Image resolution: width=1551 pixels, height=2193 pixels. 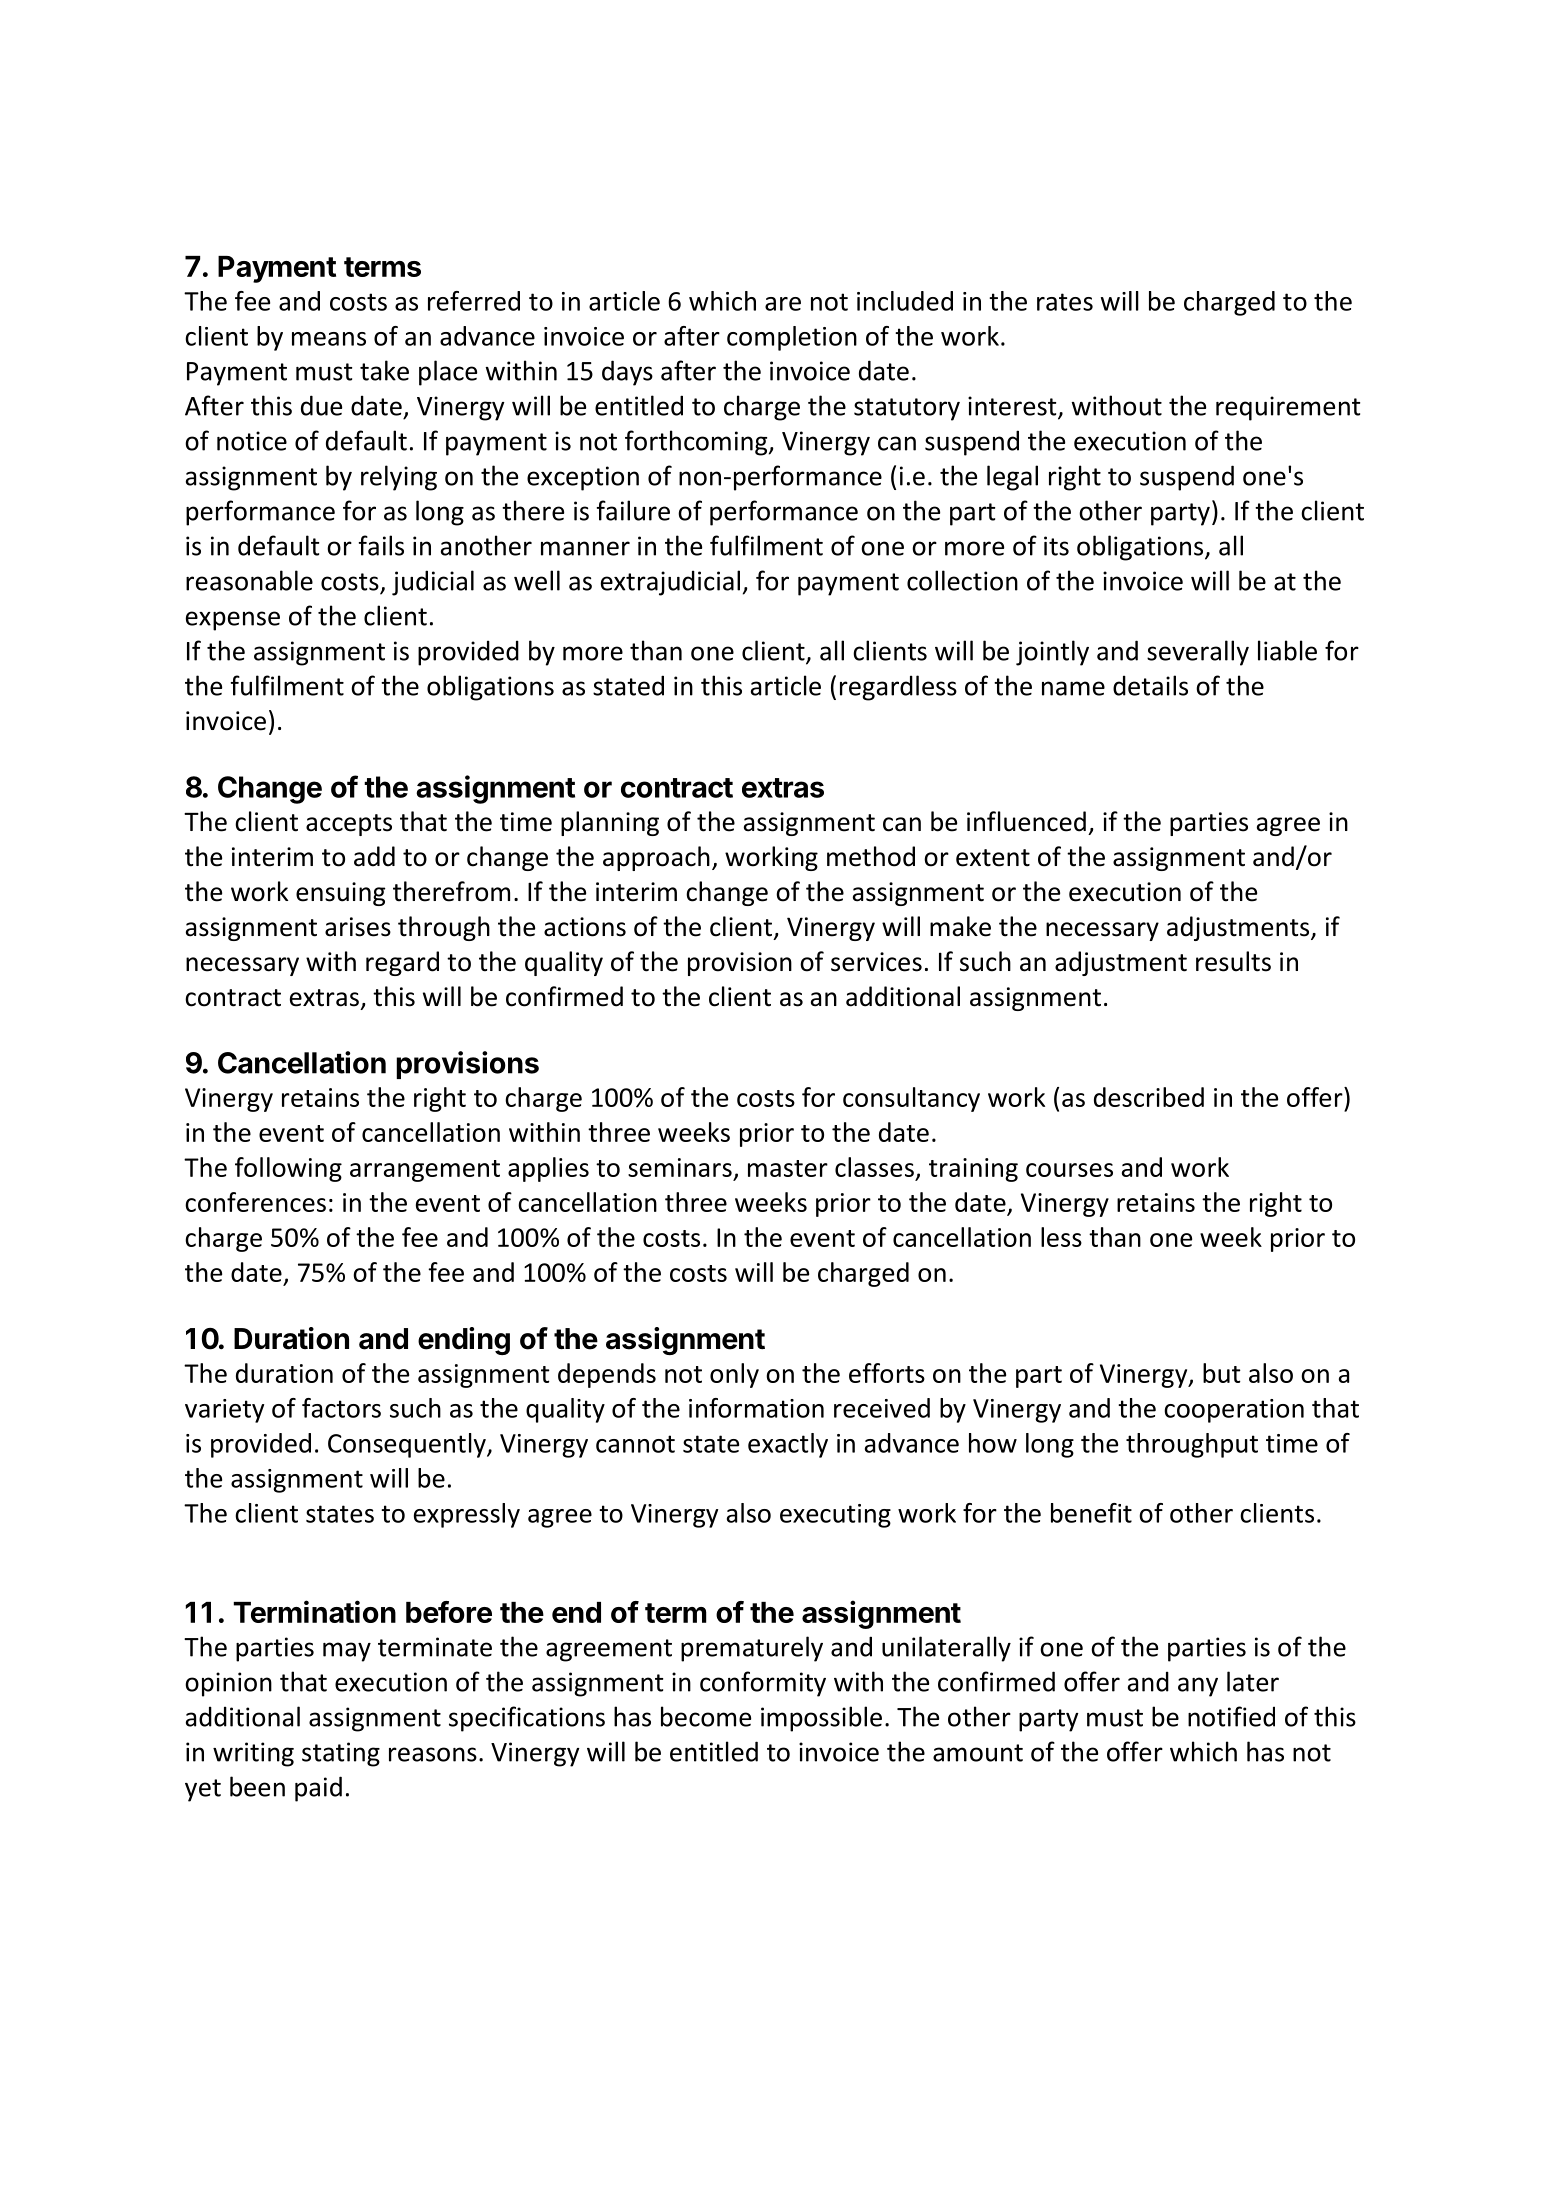 What do you see at coordinates (1231, 1716) in the page?
I see `notified` at bounding box center [1231, 1716].
